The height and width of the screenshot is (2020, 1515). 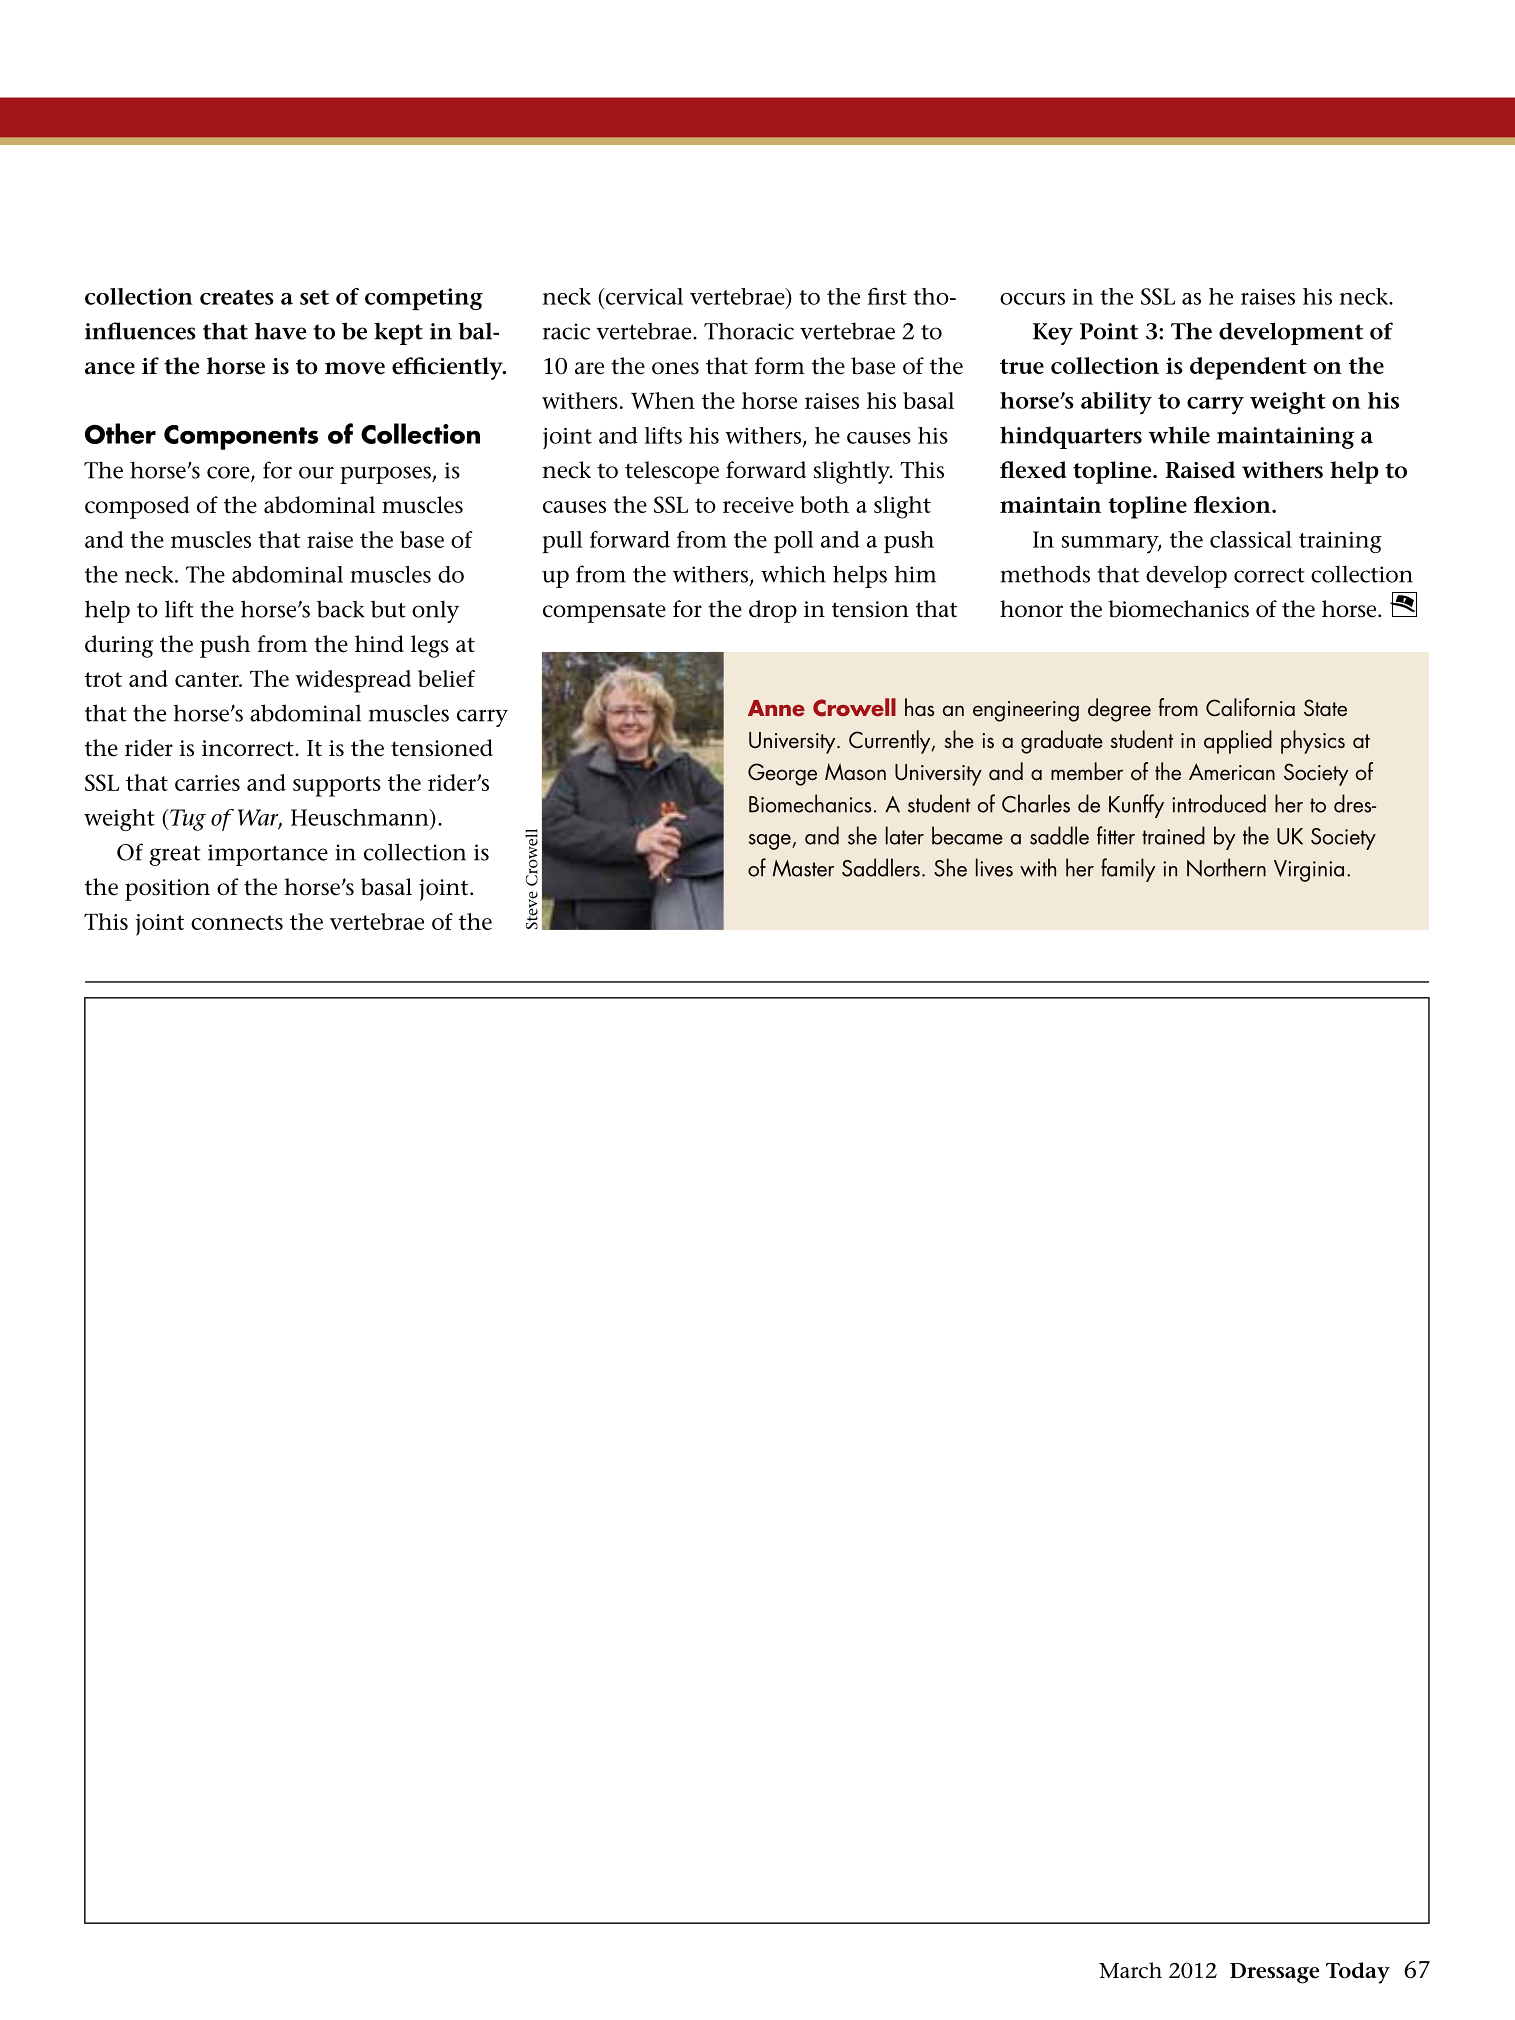 What do you see at coordinates (1130, 1970) in the screenshot?
I see `March` at bounding box center [1130, 1970].
